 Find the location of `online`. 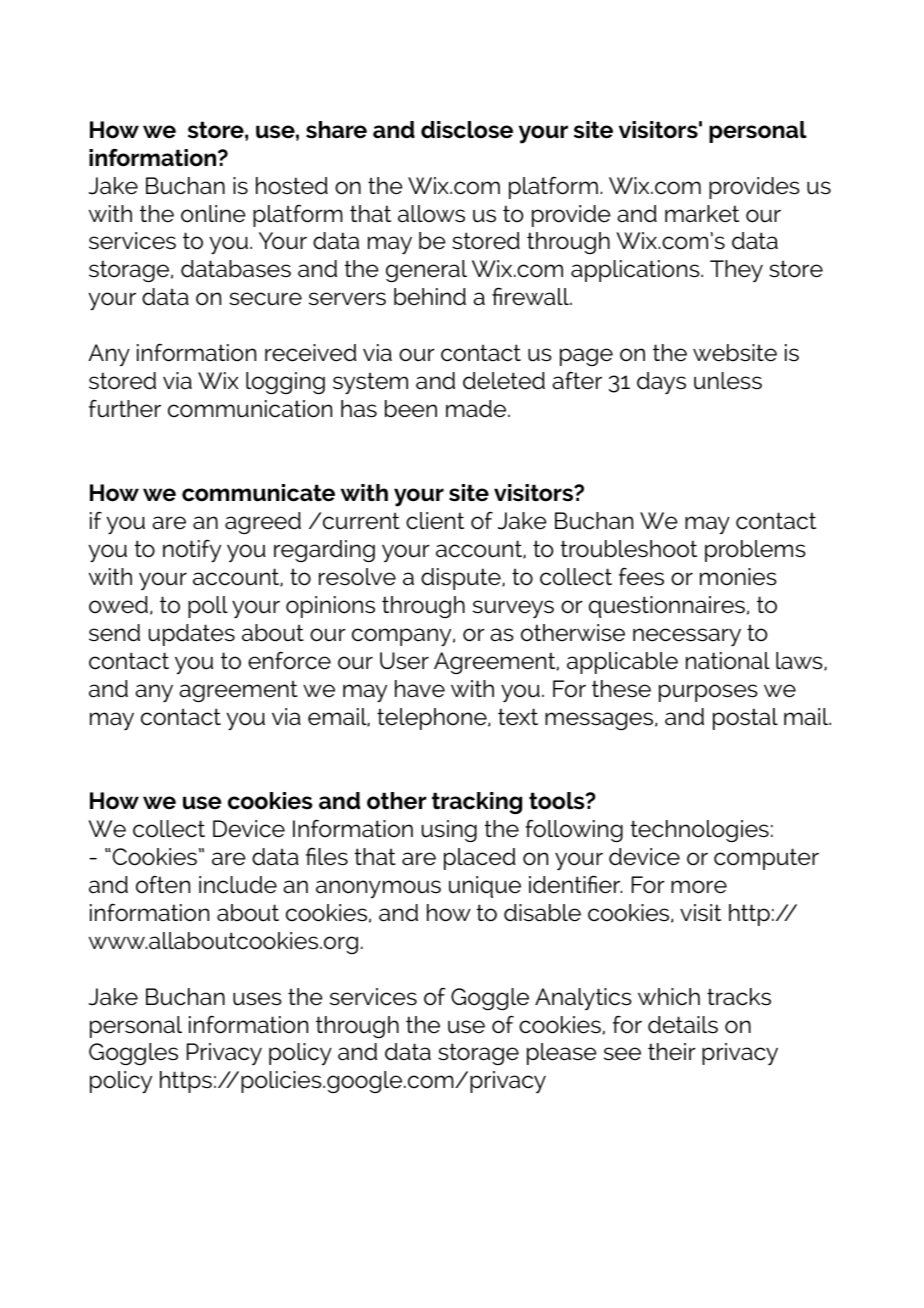

online is located at coordinates (213, 214).
